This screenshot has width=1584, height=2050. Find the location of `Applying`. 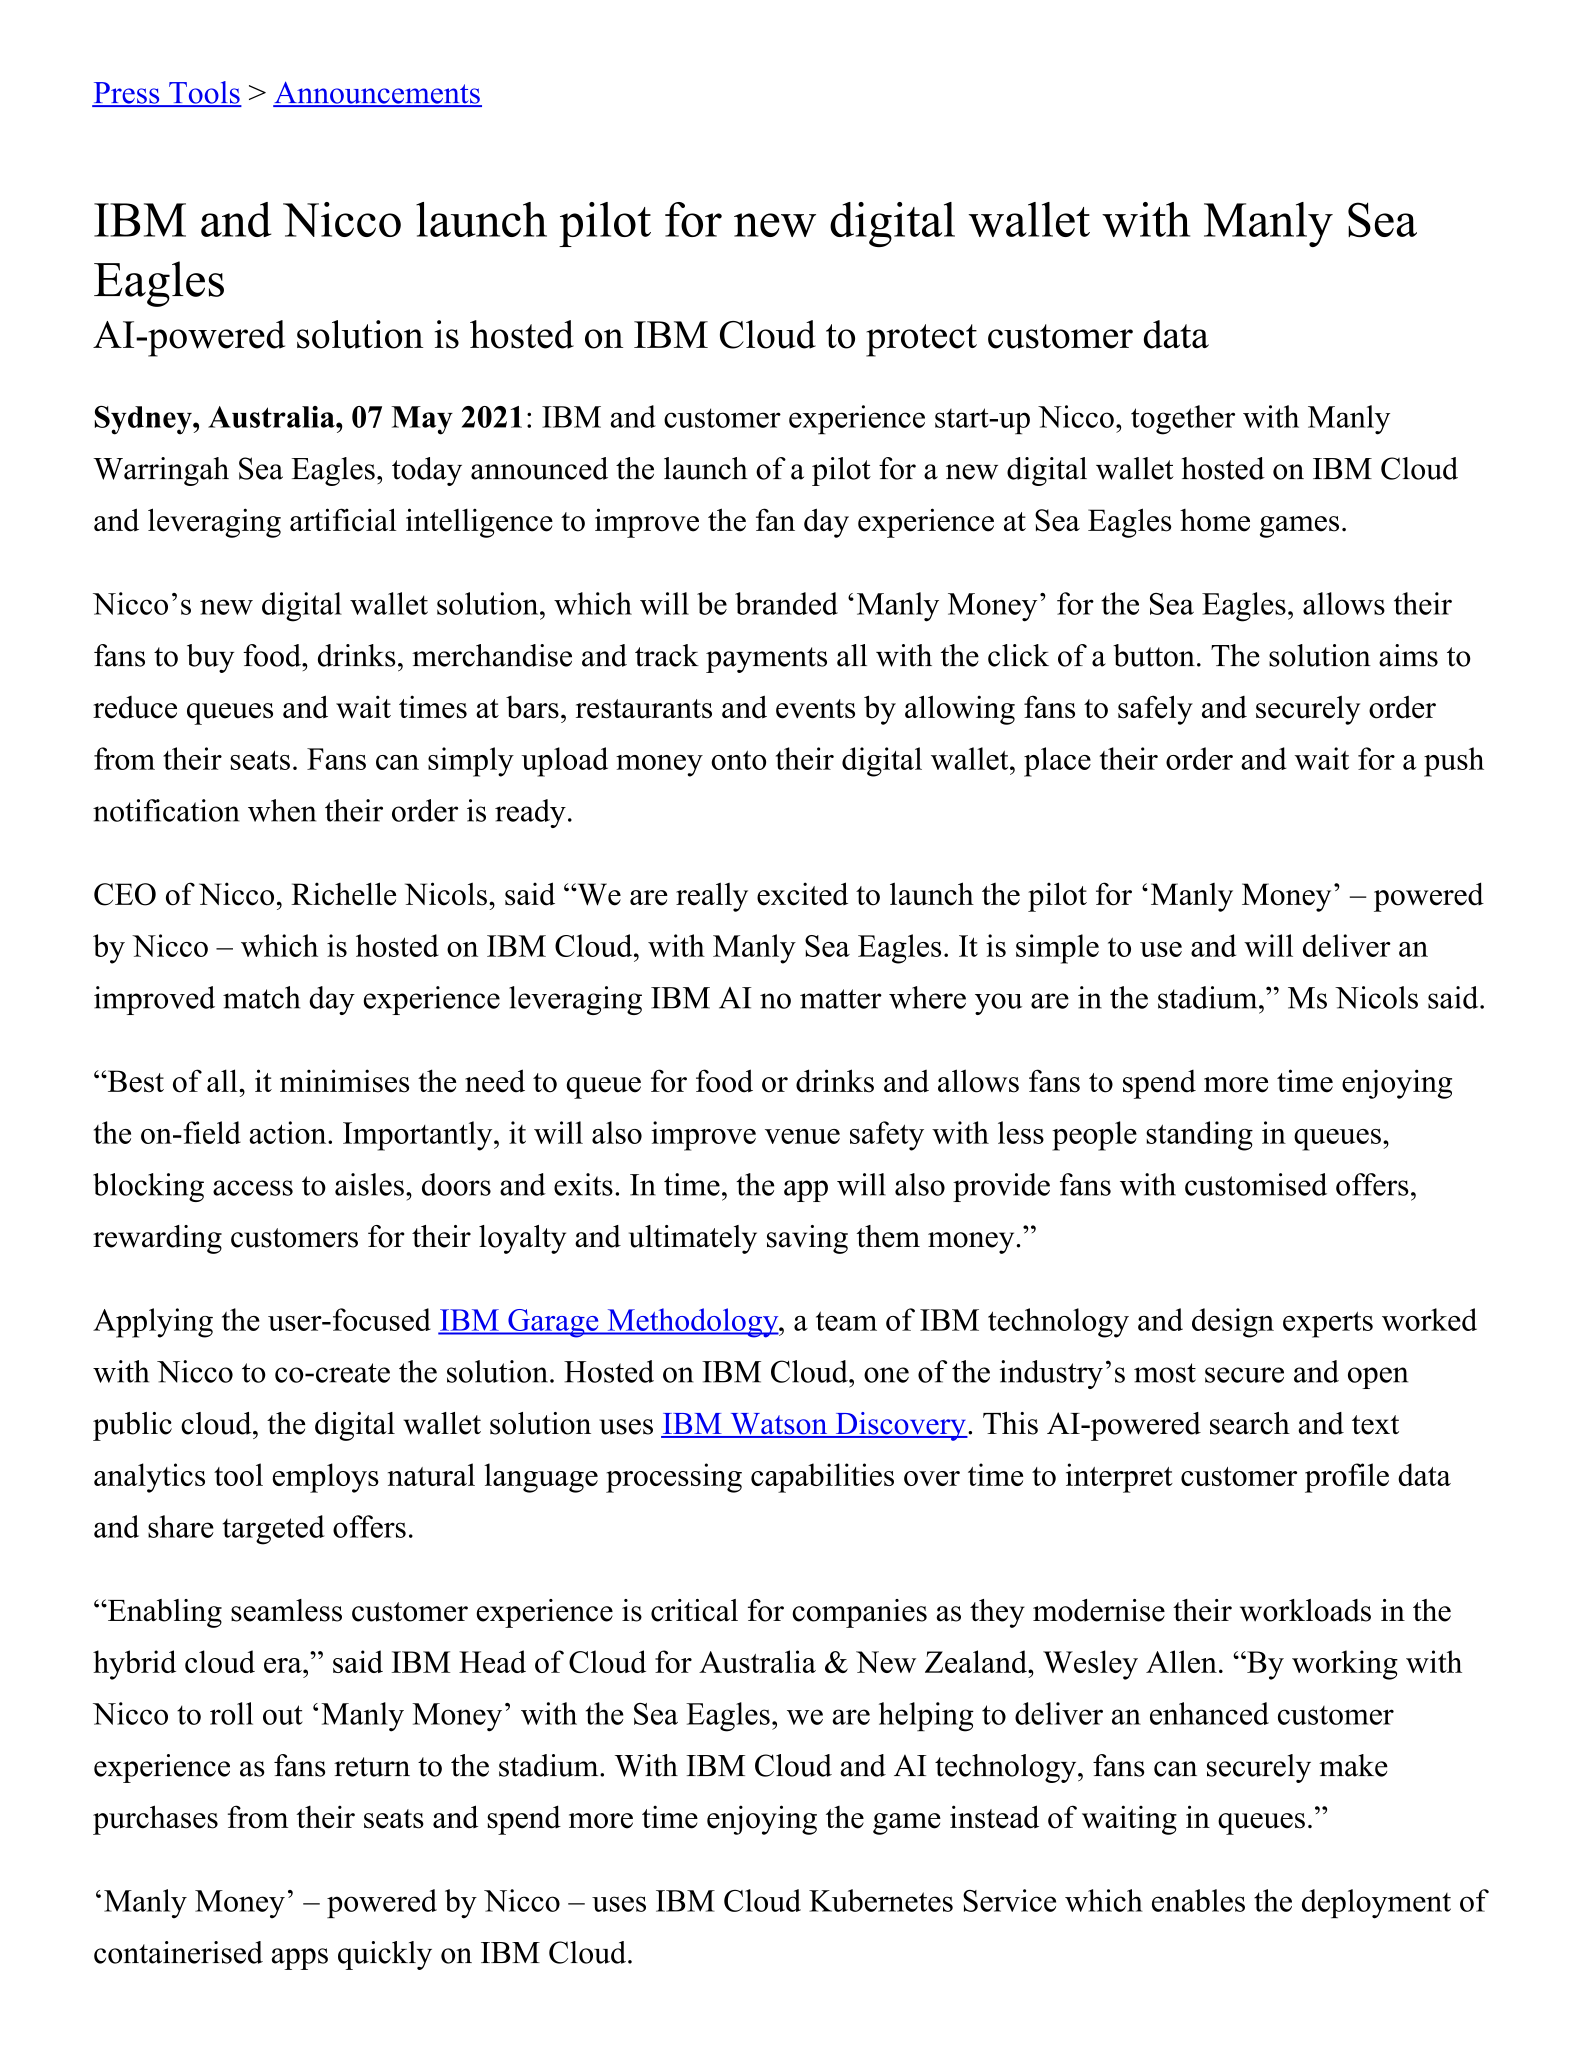

Applying is located at coordinates (153, 1323).
